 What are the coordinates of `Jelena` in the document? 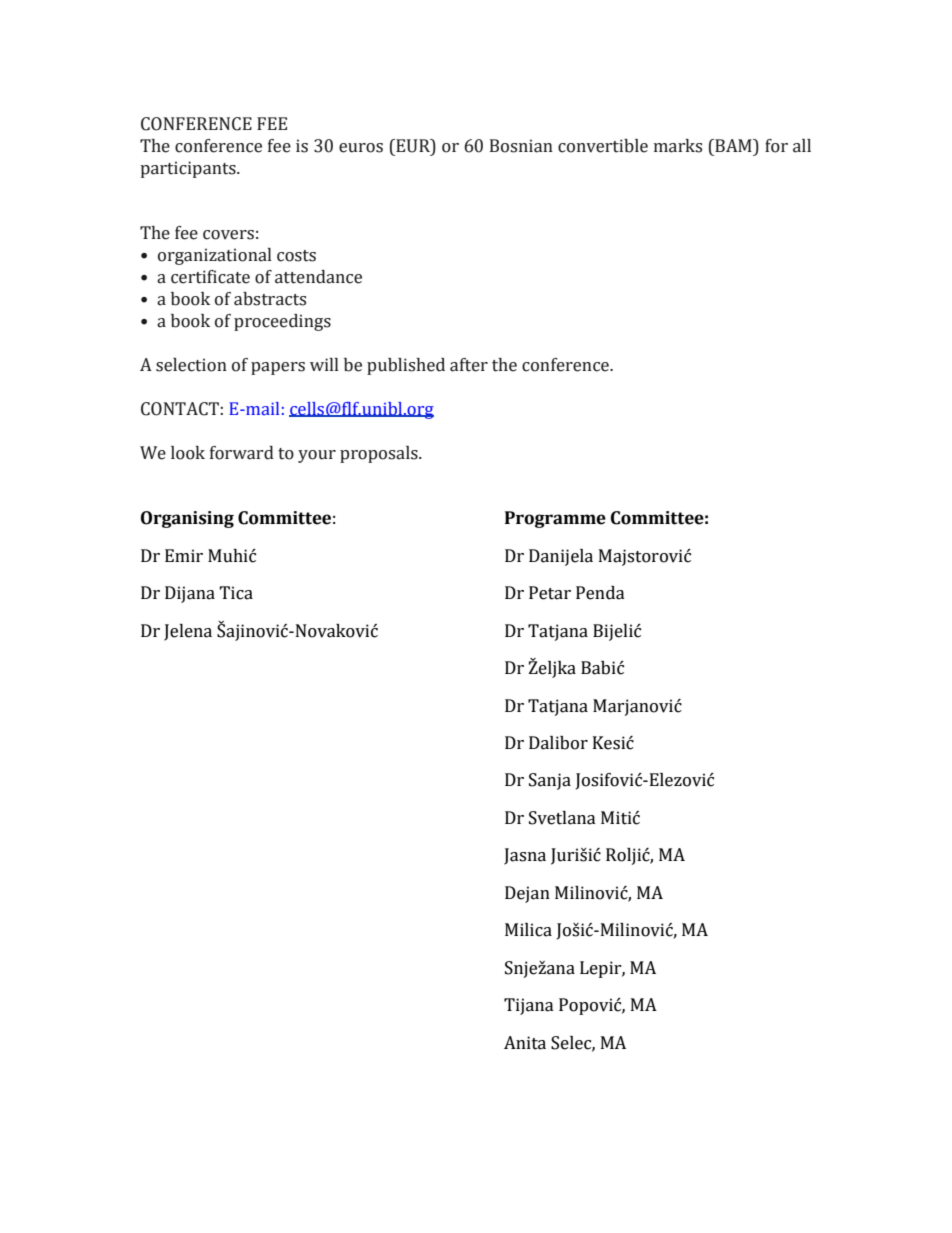 It's located at (188, 632).
